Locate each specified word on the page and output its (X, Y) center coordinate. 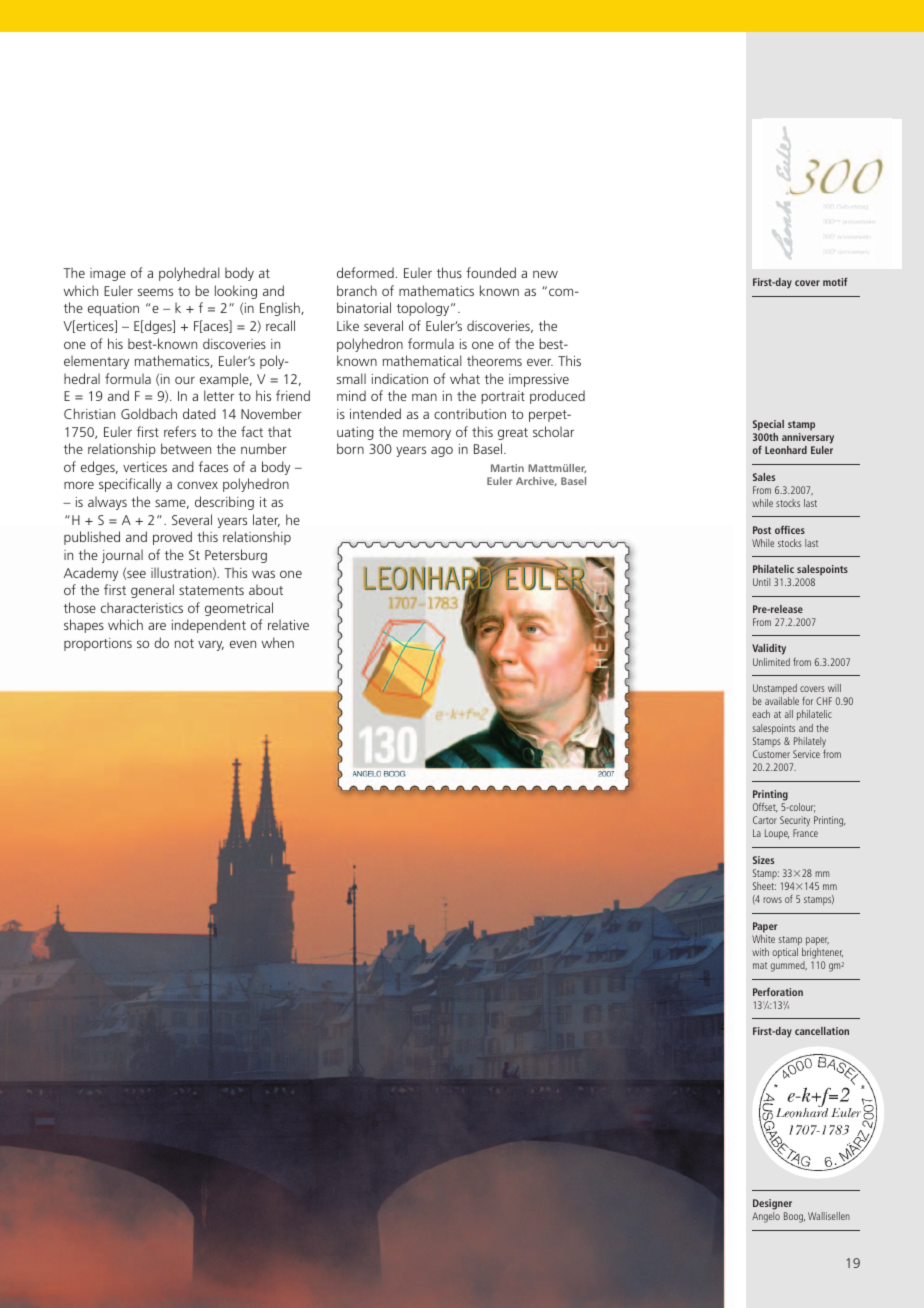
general (152, 591)
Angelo (766, 1217)
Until (761, 582)
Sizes (763, 860)
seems (155, 292)
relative (288, 624)
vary (211, 645)
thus (449, 272)
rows (772, 900)
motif (835, 282)
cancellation (822, 1031)
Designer (772, 1206)
